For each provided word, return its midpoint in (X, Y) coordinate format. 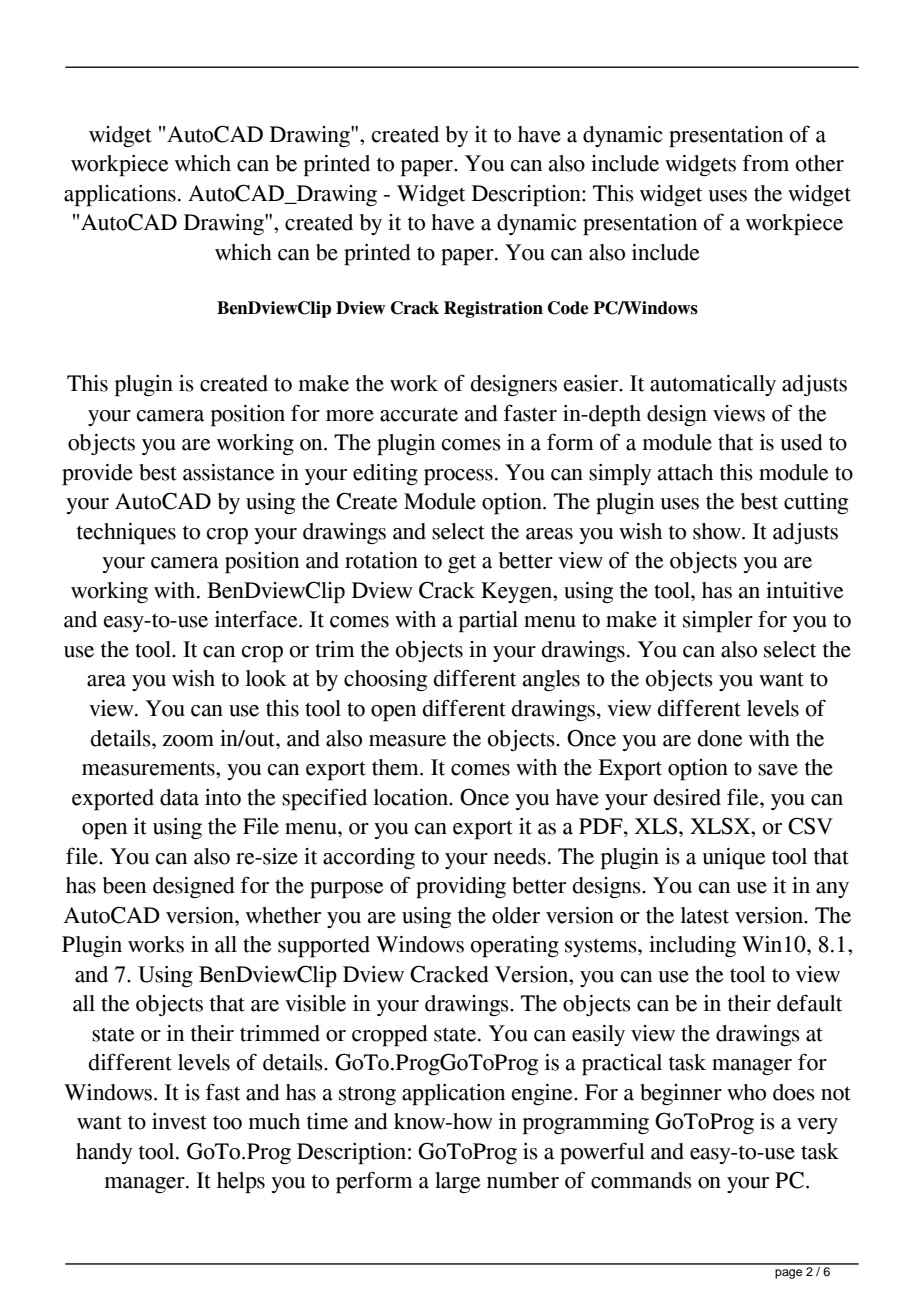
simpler (718, 622)
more (350, 416)
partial (488, 622)
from (766, 163)
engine (543, 1094)
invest (179, 1121)
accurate (419, 414)
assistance (229, 472)
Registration (493, 309)
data (179, 797)
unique (734, 859)
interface (257, 619)
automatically (713, 385)
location (412, 797)
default (809, 1003)
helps (241, 1183)
